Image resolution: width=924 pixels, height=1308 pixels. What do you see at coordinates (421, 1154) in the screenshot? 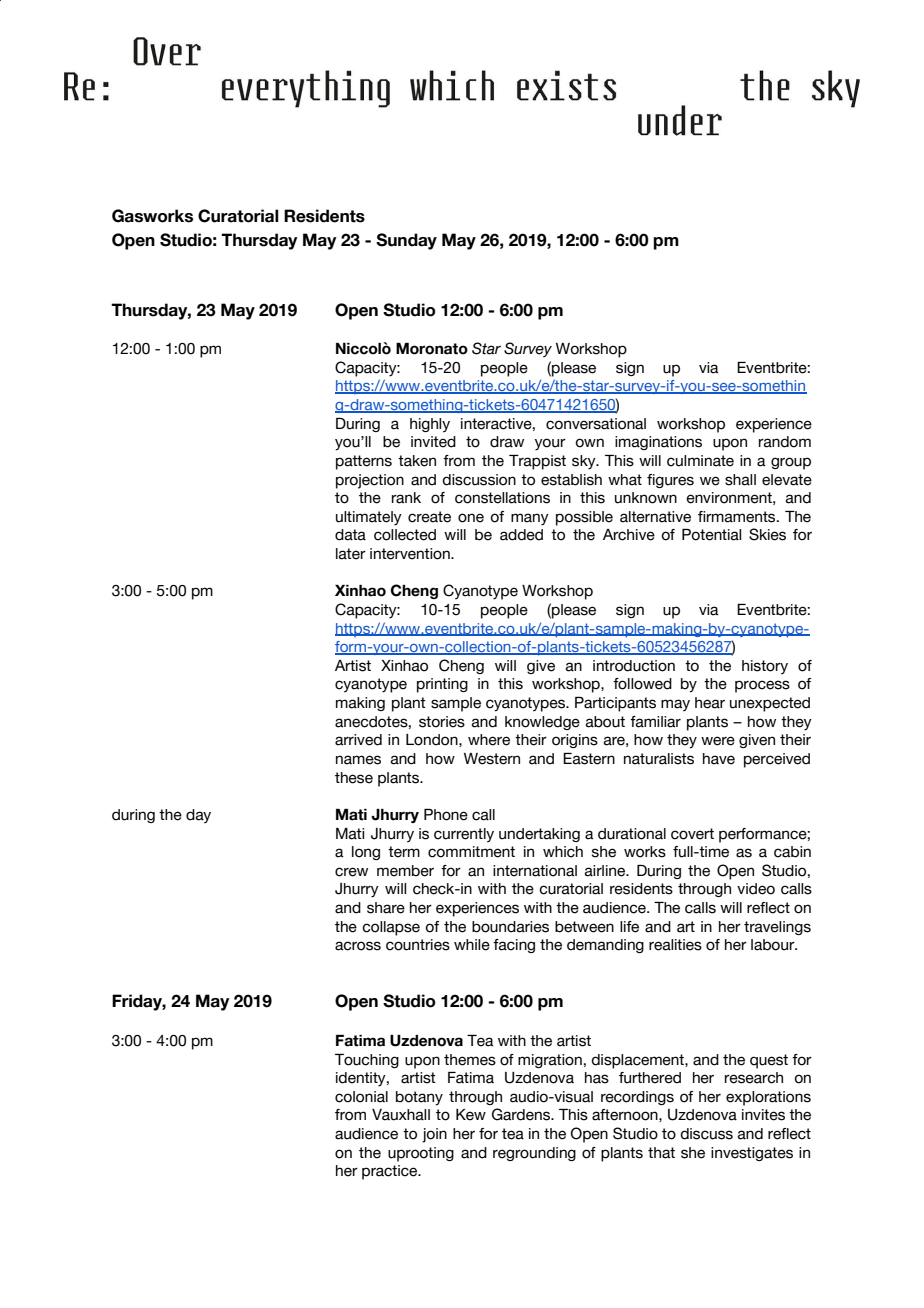
I see `uprooting` at bounding box center [421, 1154].
